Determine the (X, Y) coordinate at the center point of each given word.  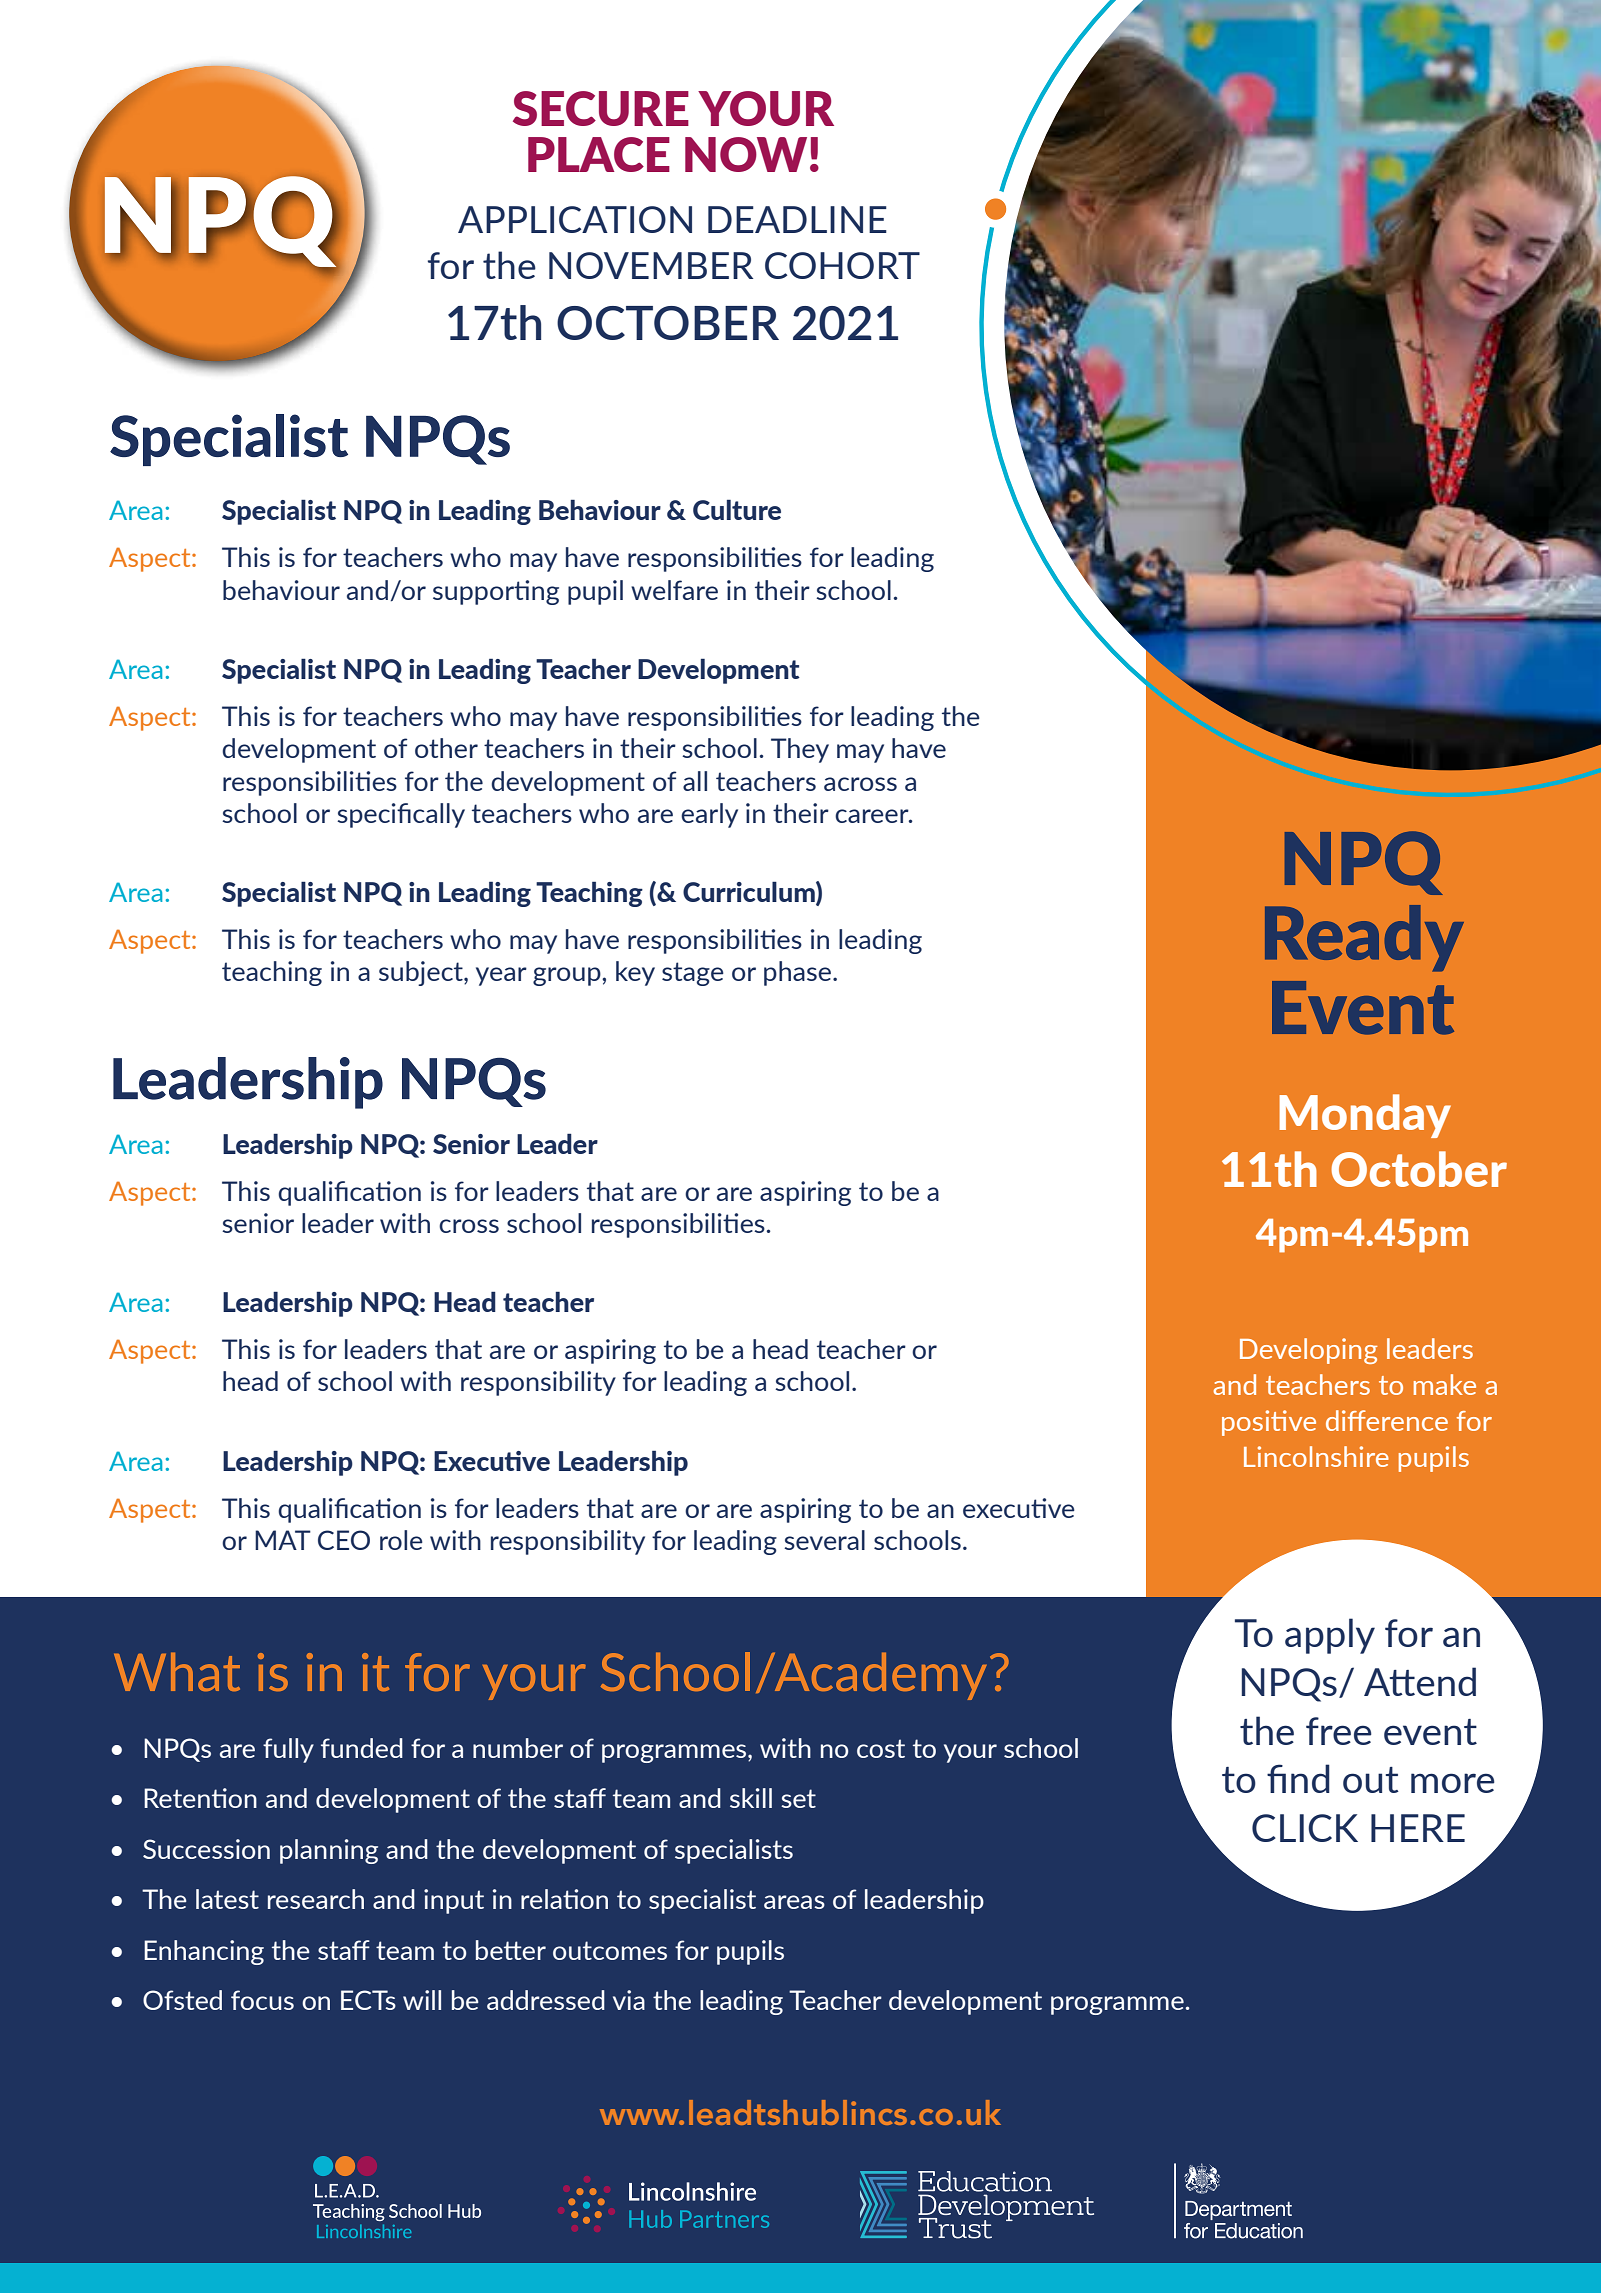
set (798, 1798)
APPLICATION (575, 219)
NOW (746, 154)
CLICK (1305, 1828)
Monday (1365, 1116)
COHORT (842, 265)
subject (422, 973)
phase (799, 973)
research (316, 1899)
